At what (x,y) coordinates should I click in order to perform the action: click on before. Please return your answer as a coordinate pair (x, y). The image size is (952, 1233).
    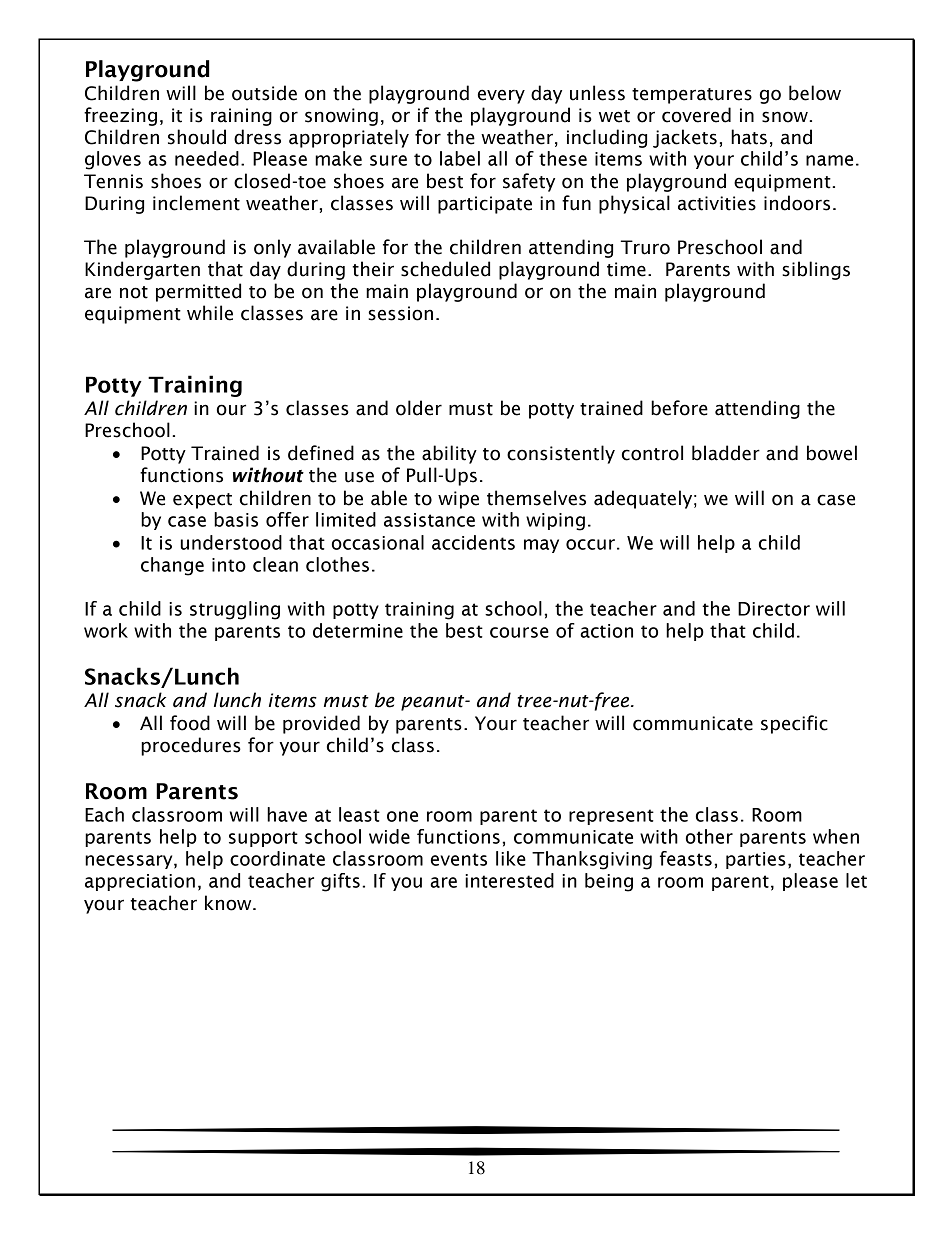
    Looking at the image, I should click on (679, 408).
